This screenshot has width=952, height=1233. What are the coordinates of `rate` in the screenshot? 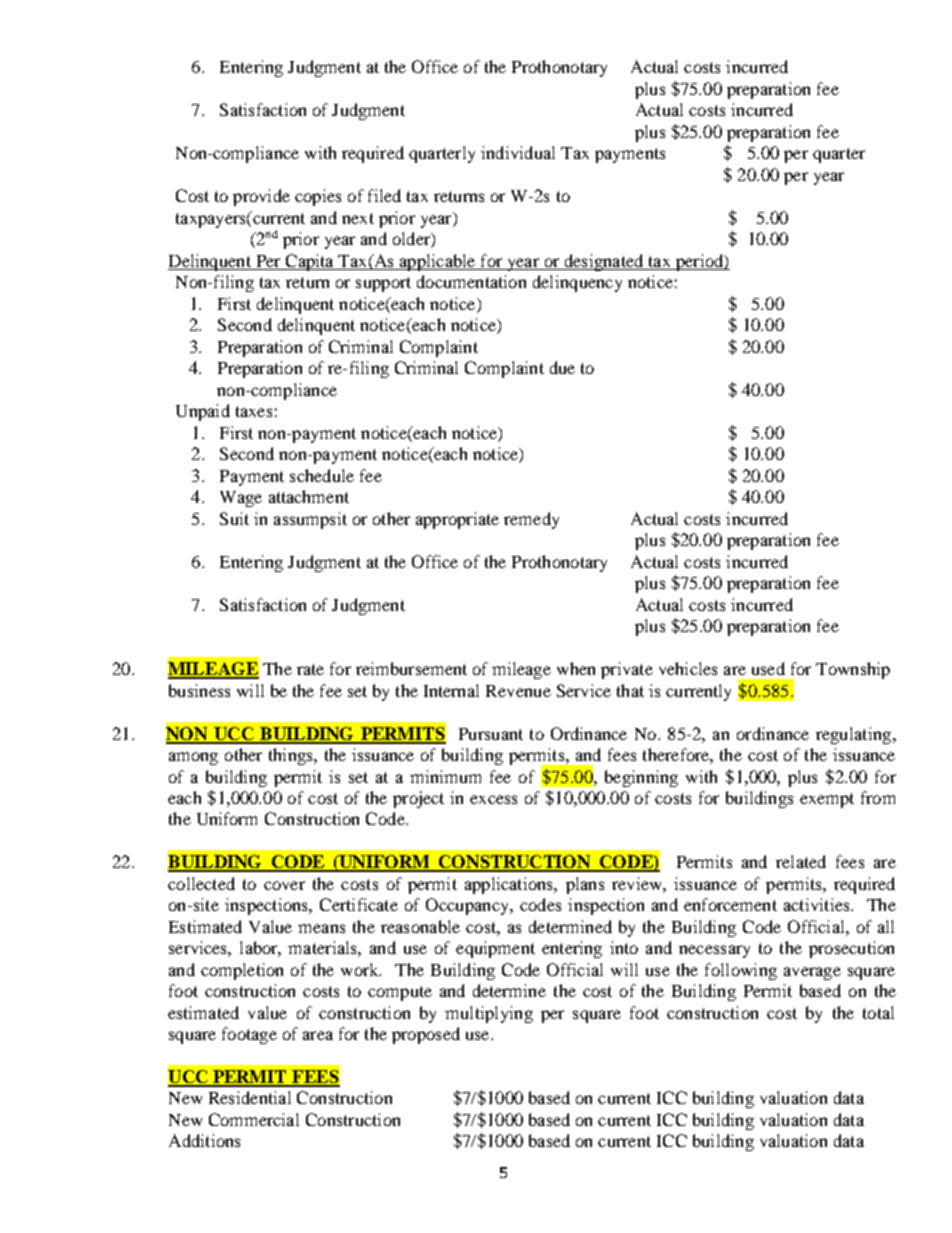 It's located at (310, 669).
